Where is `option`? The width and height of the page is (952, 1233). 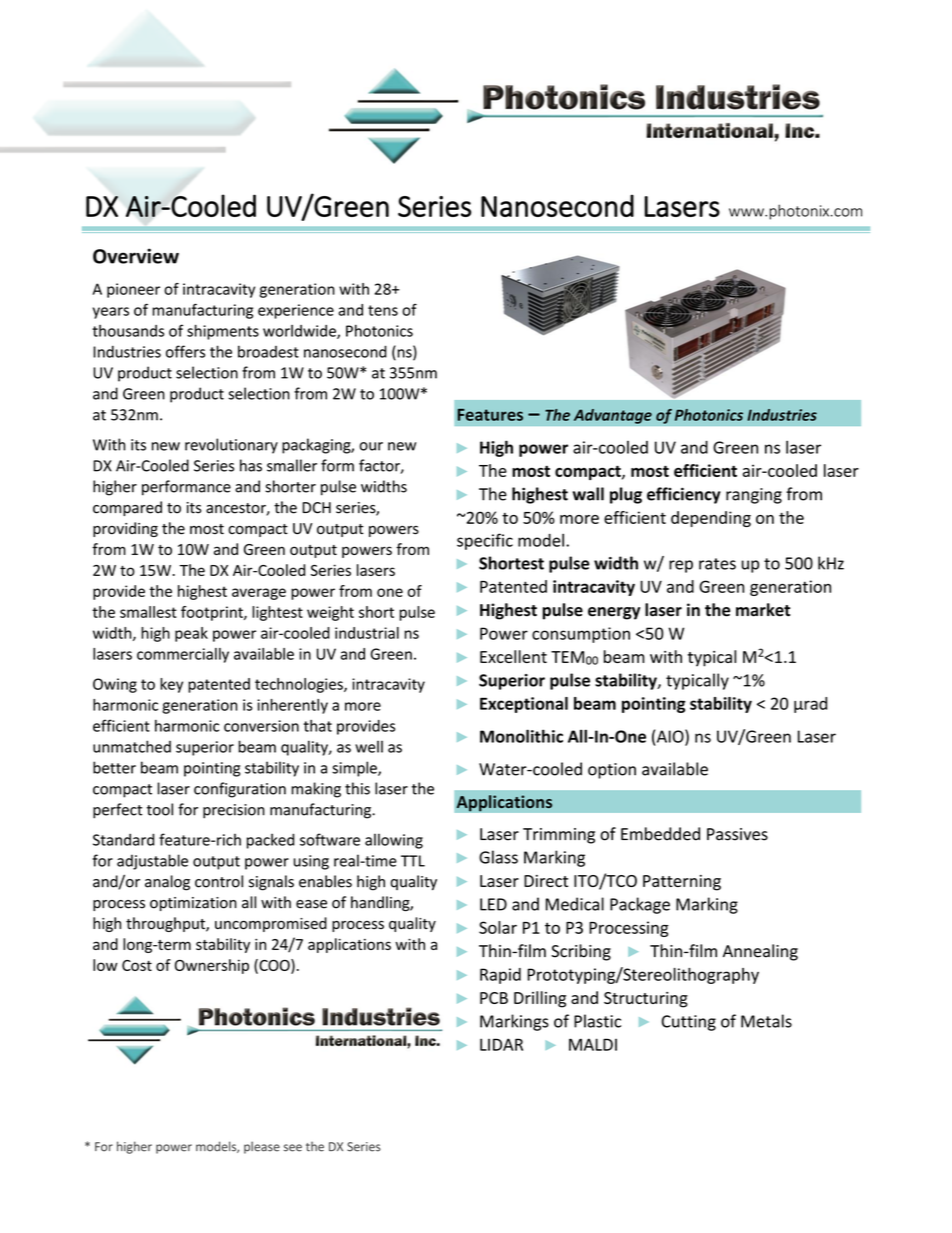
option is located at coordinates (612, 771).
